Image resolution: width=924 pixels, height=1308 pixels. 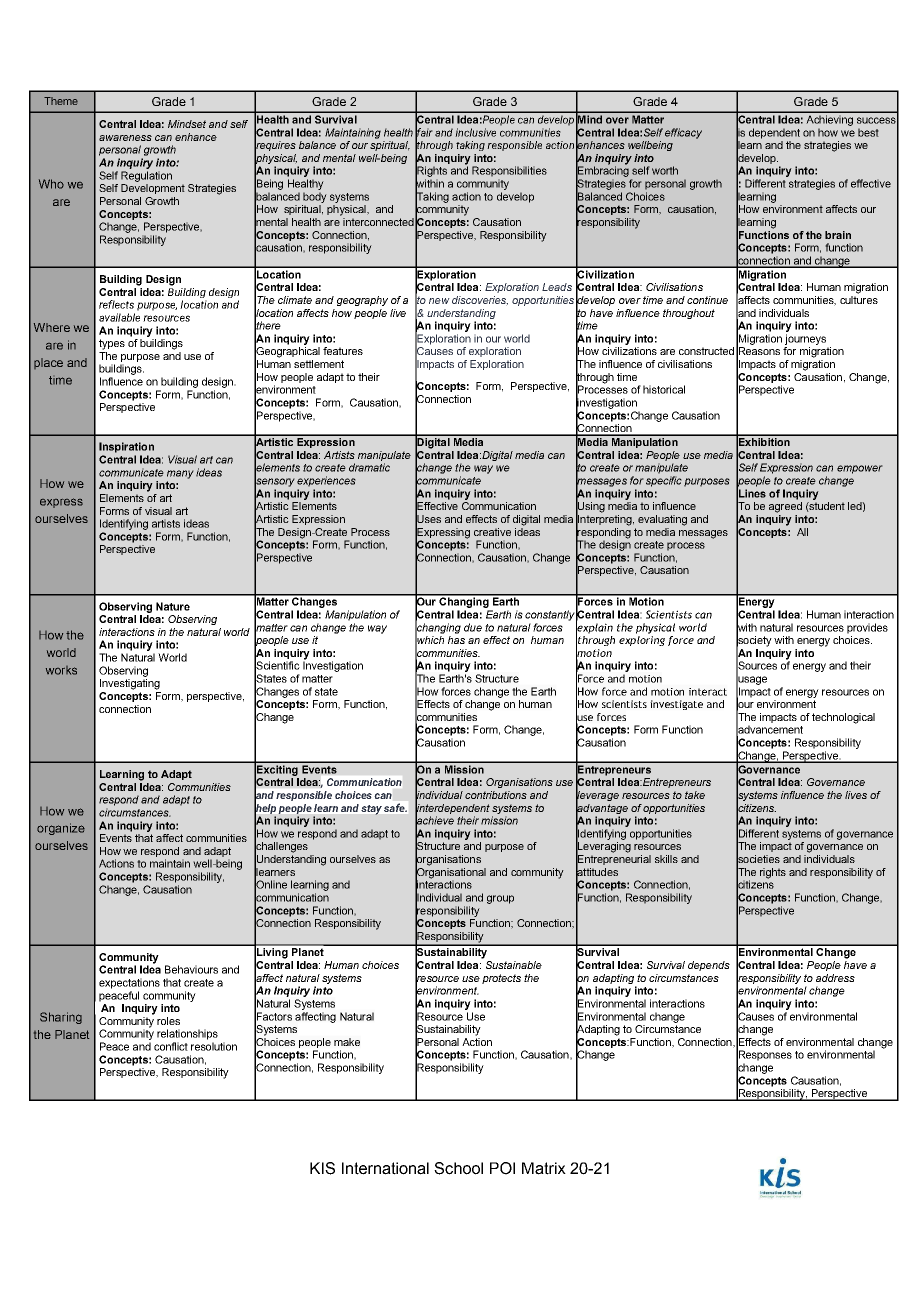 I want to click on School, so click(x=458, y=1168).
